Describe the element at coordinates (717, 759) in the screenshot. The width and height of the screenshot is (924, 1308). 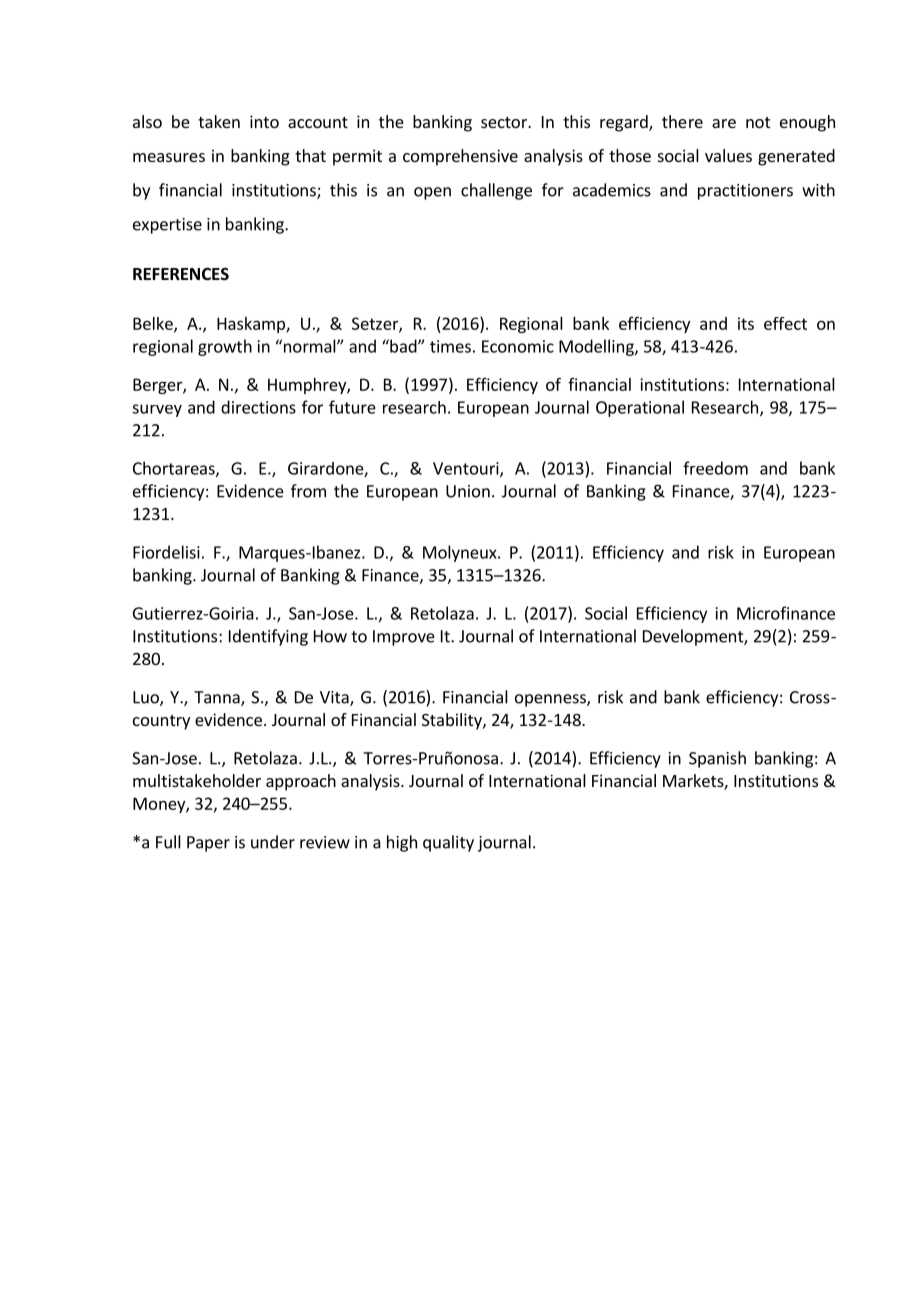
I see `Spanish` at that location.
